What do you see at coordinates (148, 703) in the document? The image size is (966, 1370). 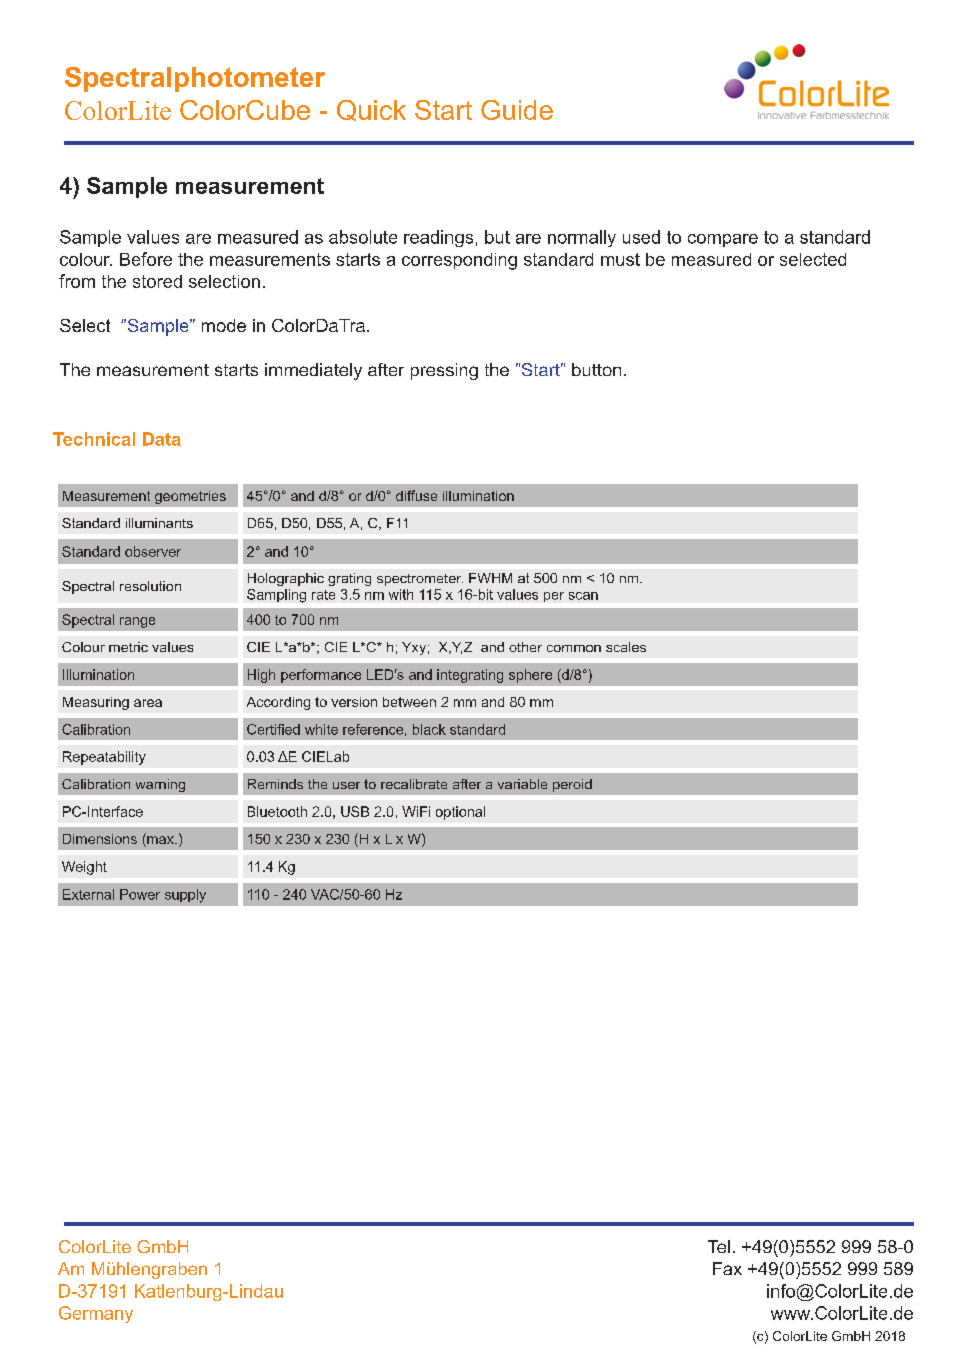 I see `area` at bounding box center [148, 703].
